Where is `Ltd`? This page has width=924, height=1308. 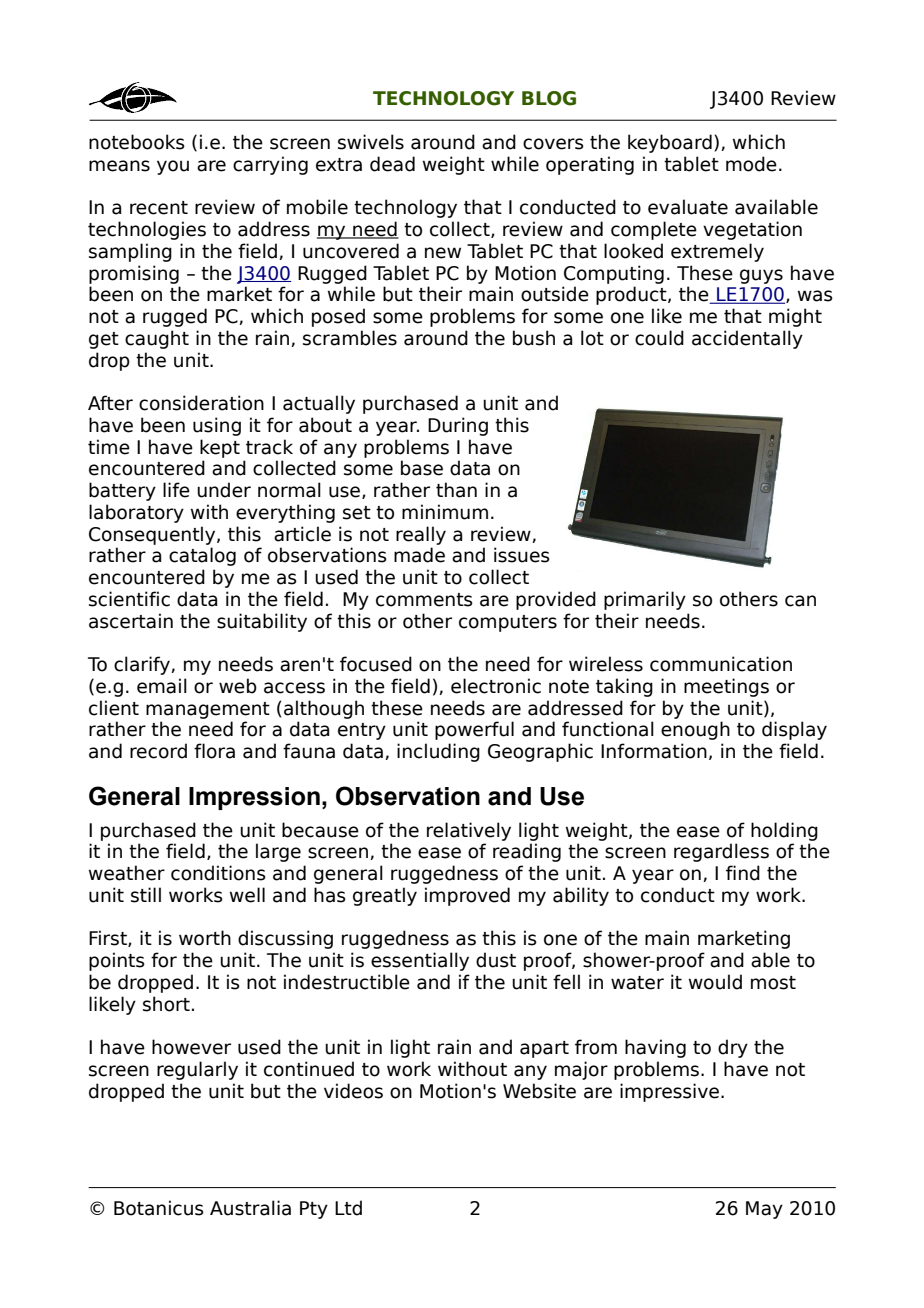 Ltd is located at coordinates (348, 1208).
